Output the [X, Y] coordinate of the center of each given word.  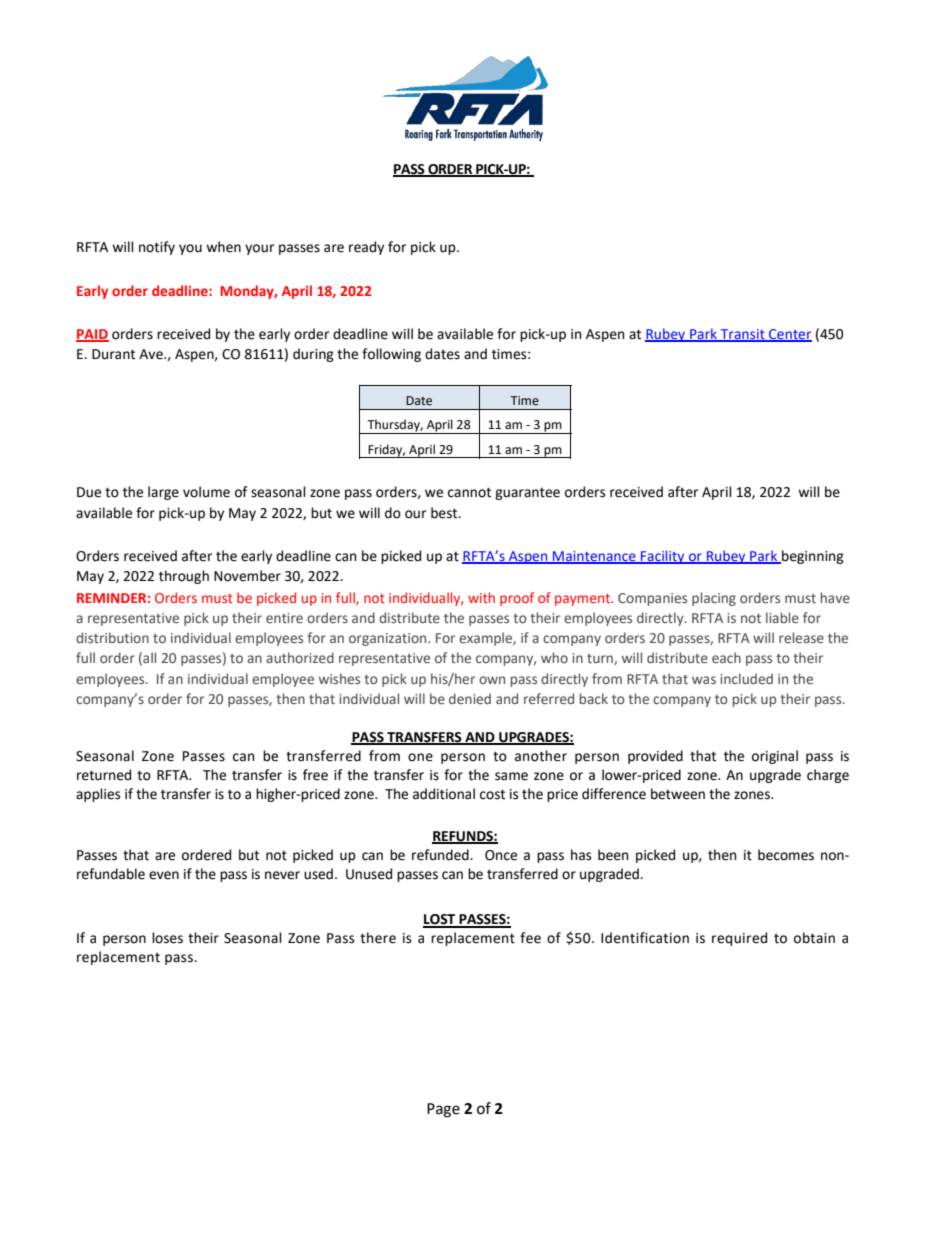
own [492, 680]
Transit [743, 335]
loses [167, 938]
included [746, 678]
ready [366, 248]
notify [157, 248]
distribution [112, 637]
